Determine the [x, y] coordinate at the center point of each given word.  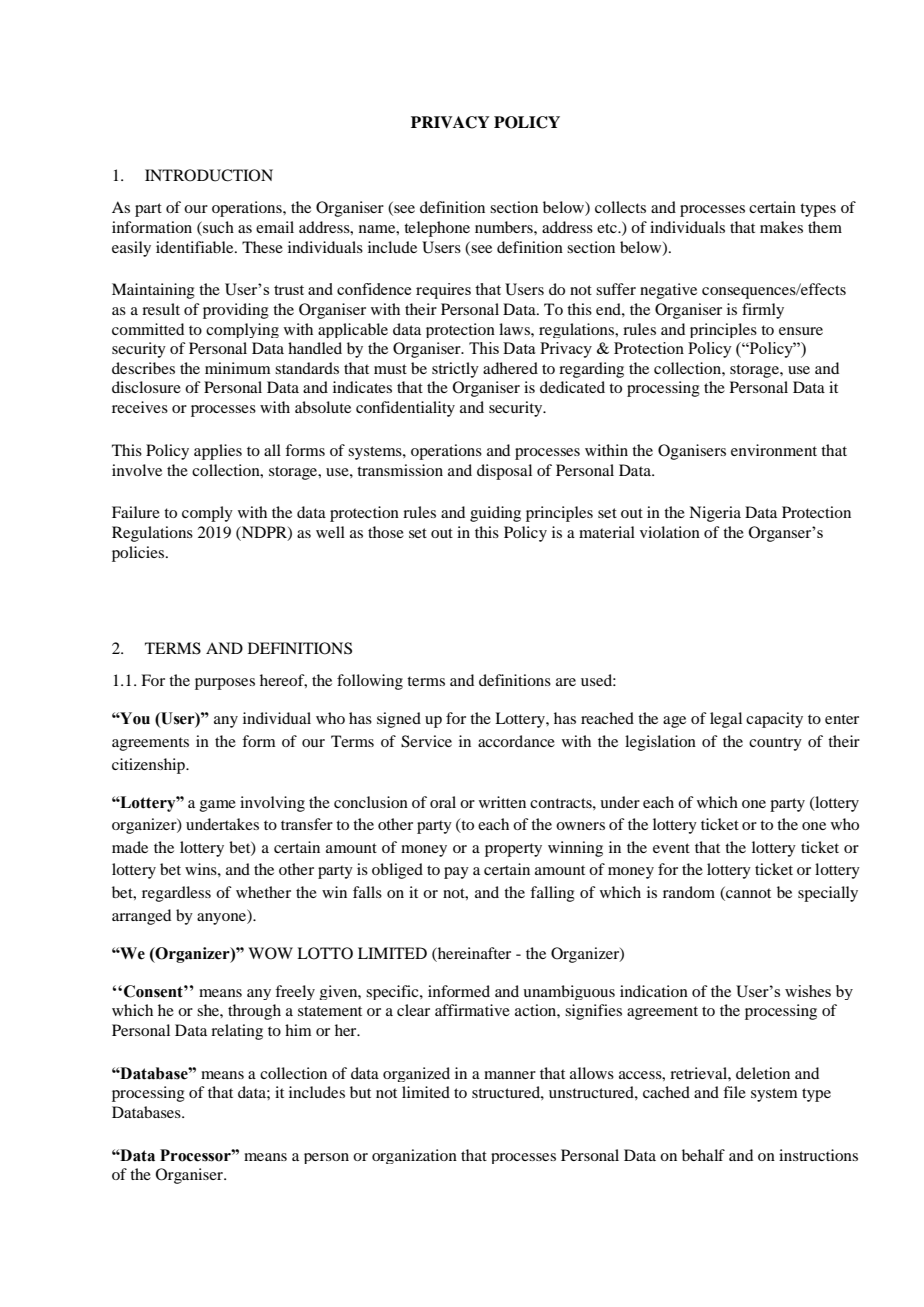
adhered [510, 368]
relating [237, 1032]
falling [552, 894]
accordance [516, 741]
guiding [495, 514]
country [775, 744]
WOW [270, 953]
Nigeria [715, 514]
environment [774, 450]
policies [139, 554]
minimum [238, 368]
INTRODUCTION [209, 175]
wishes [808, 991]
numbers [505, 227]
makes [781, 227]
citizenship [149, 766]
